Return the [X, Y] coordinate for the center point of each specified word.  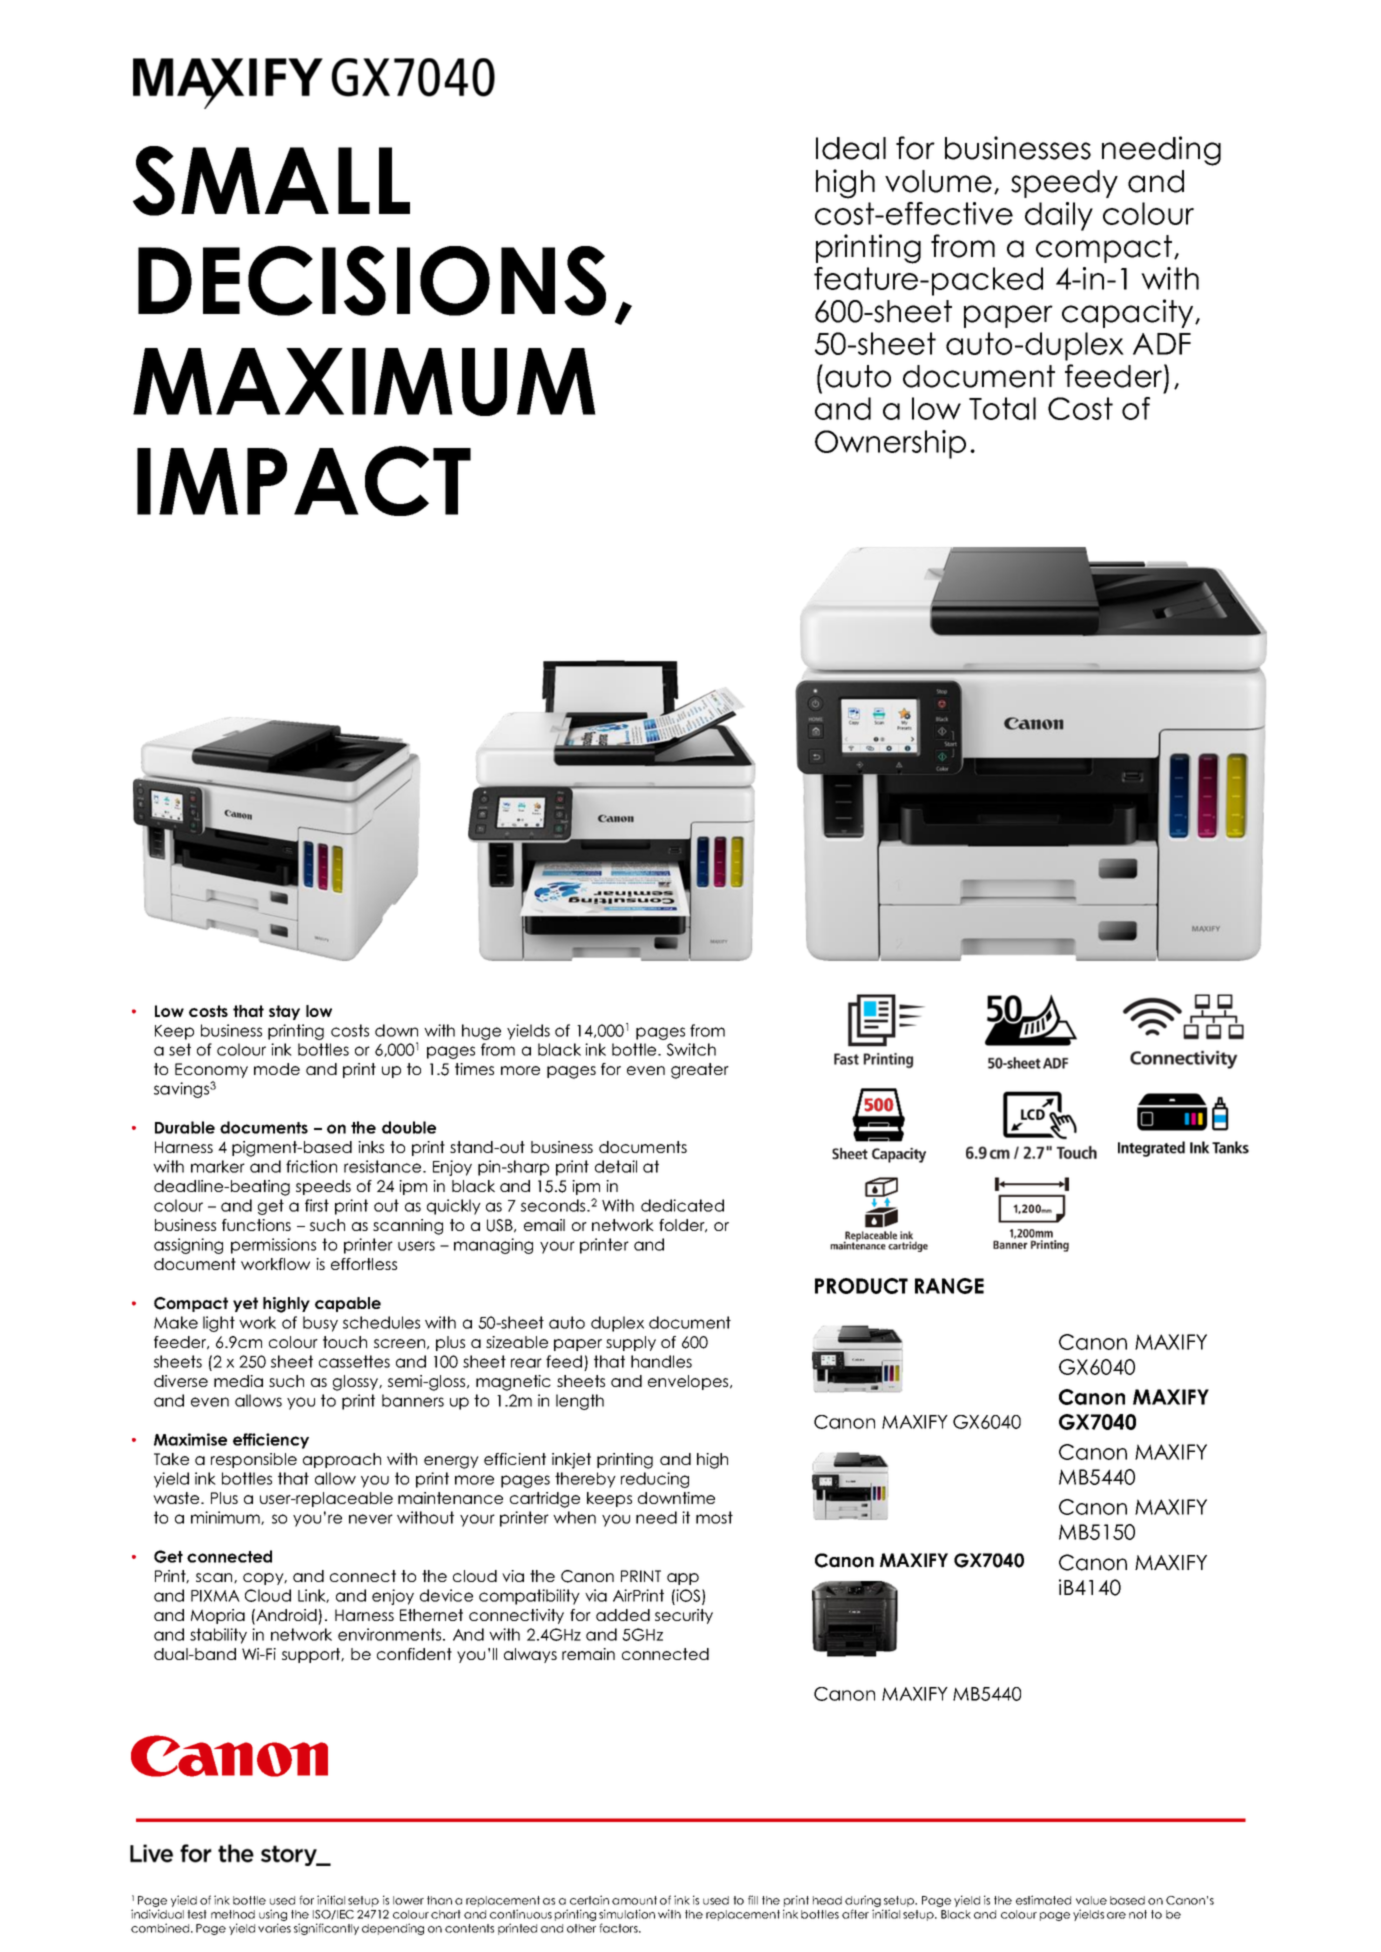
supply [631, 1343]
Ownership [890, 444]
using [273, 1916]
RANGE [949, 1286]
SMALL [271, 181]
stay [284, 1012]
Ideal [851, 148]
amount [634, 1900]
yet [245, 1304]
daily [1059, 216]
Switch [691, 1049]
